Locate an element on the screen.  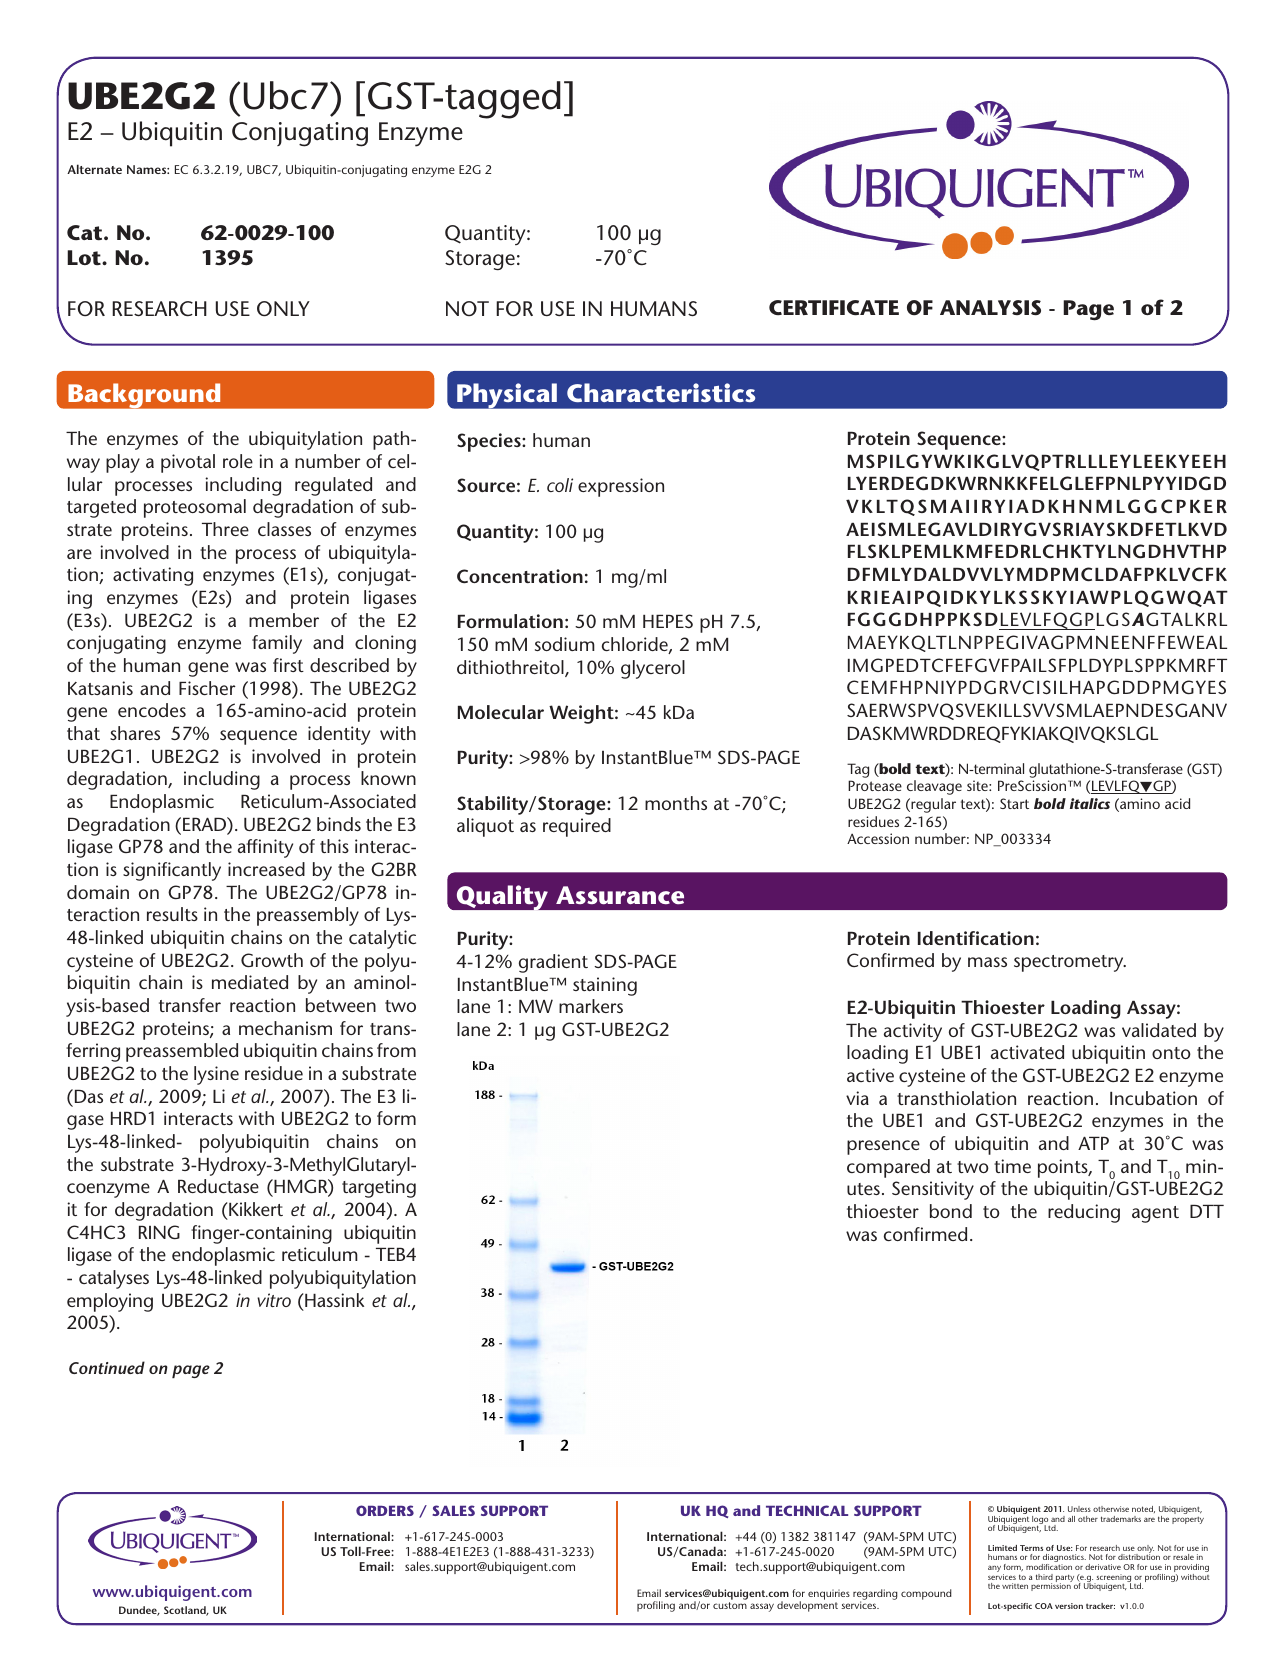
custom is located at coordinates (730, 1605).
